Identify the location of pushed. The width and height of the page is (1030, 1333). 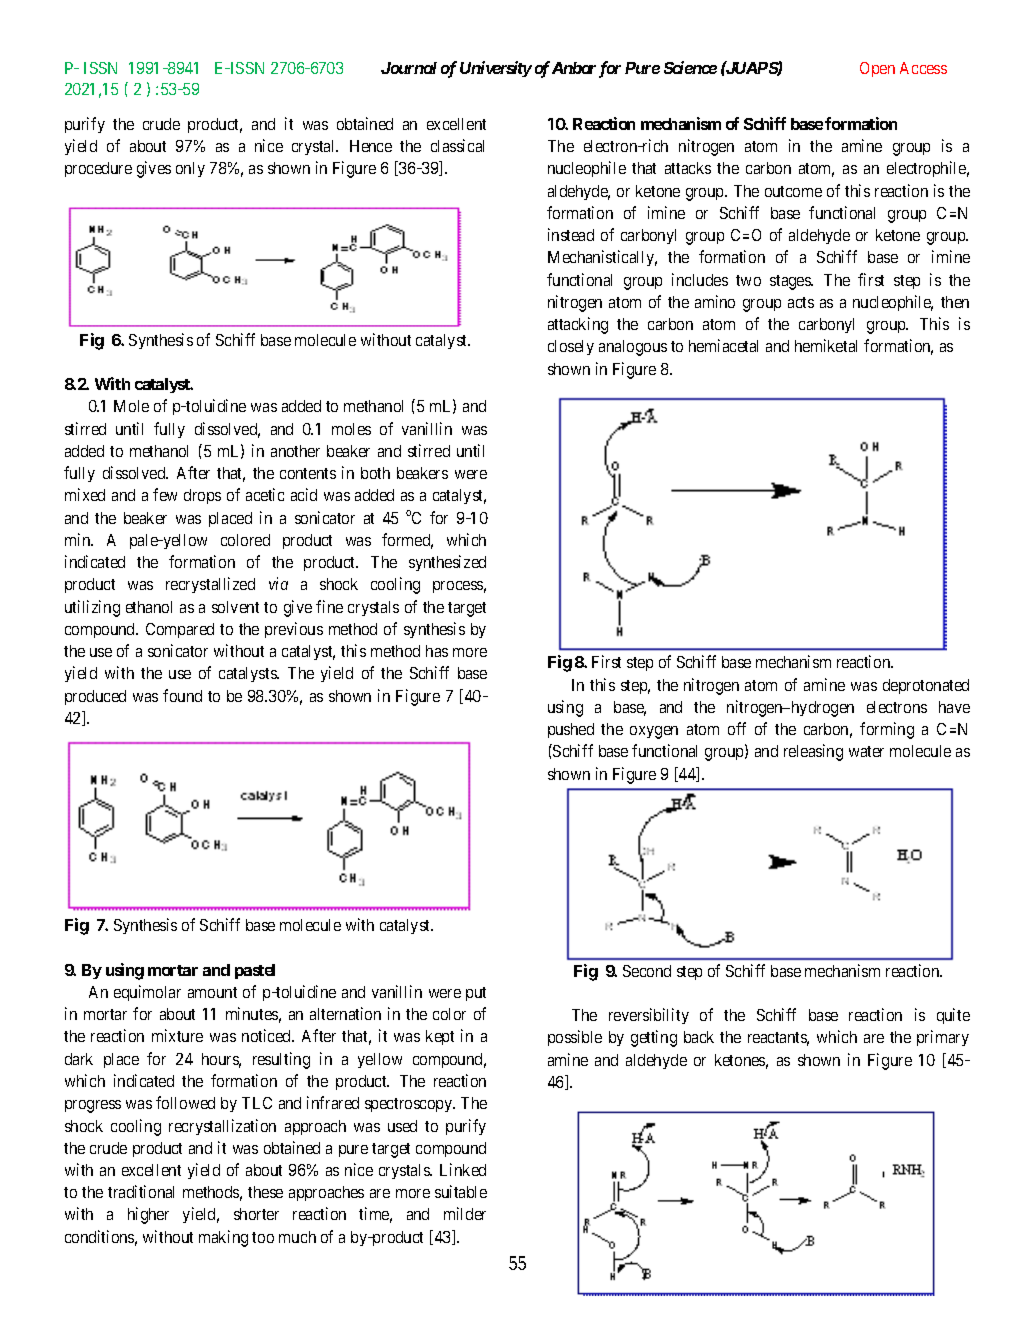
(571, 730).
